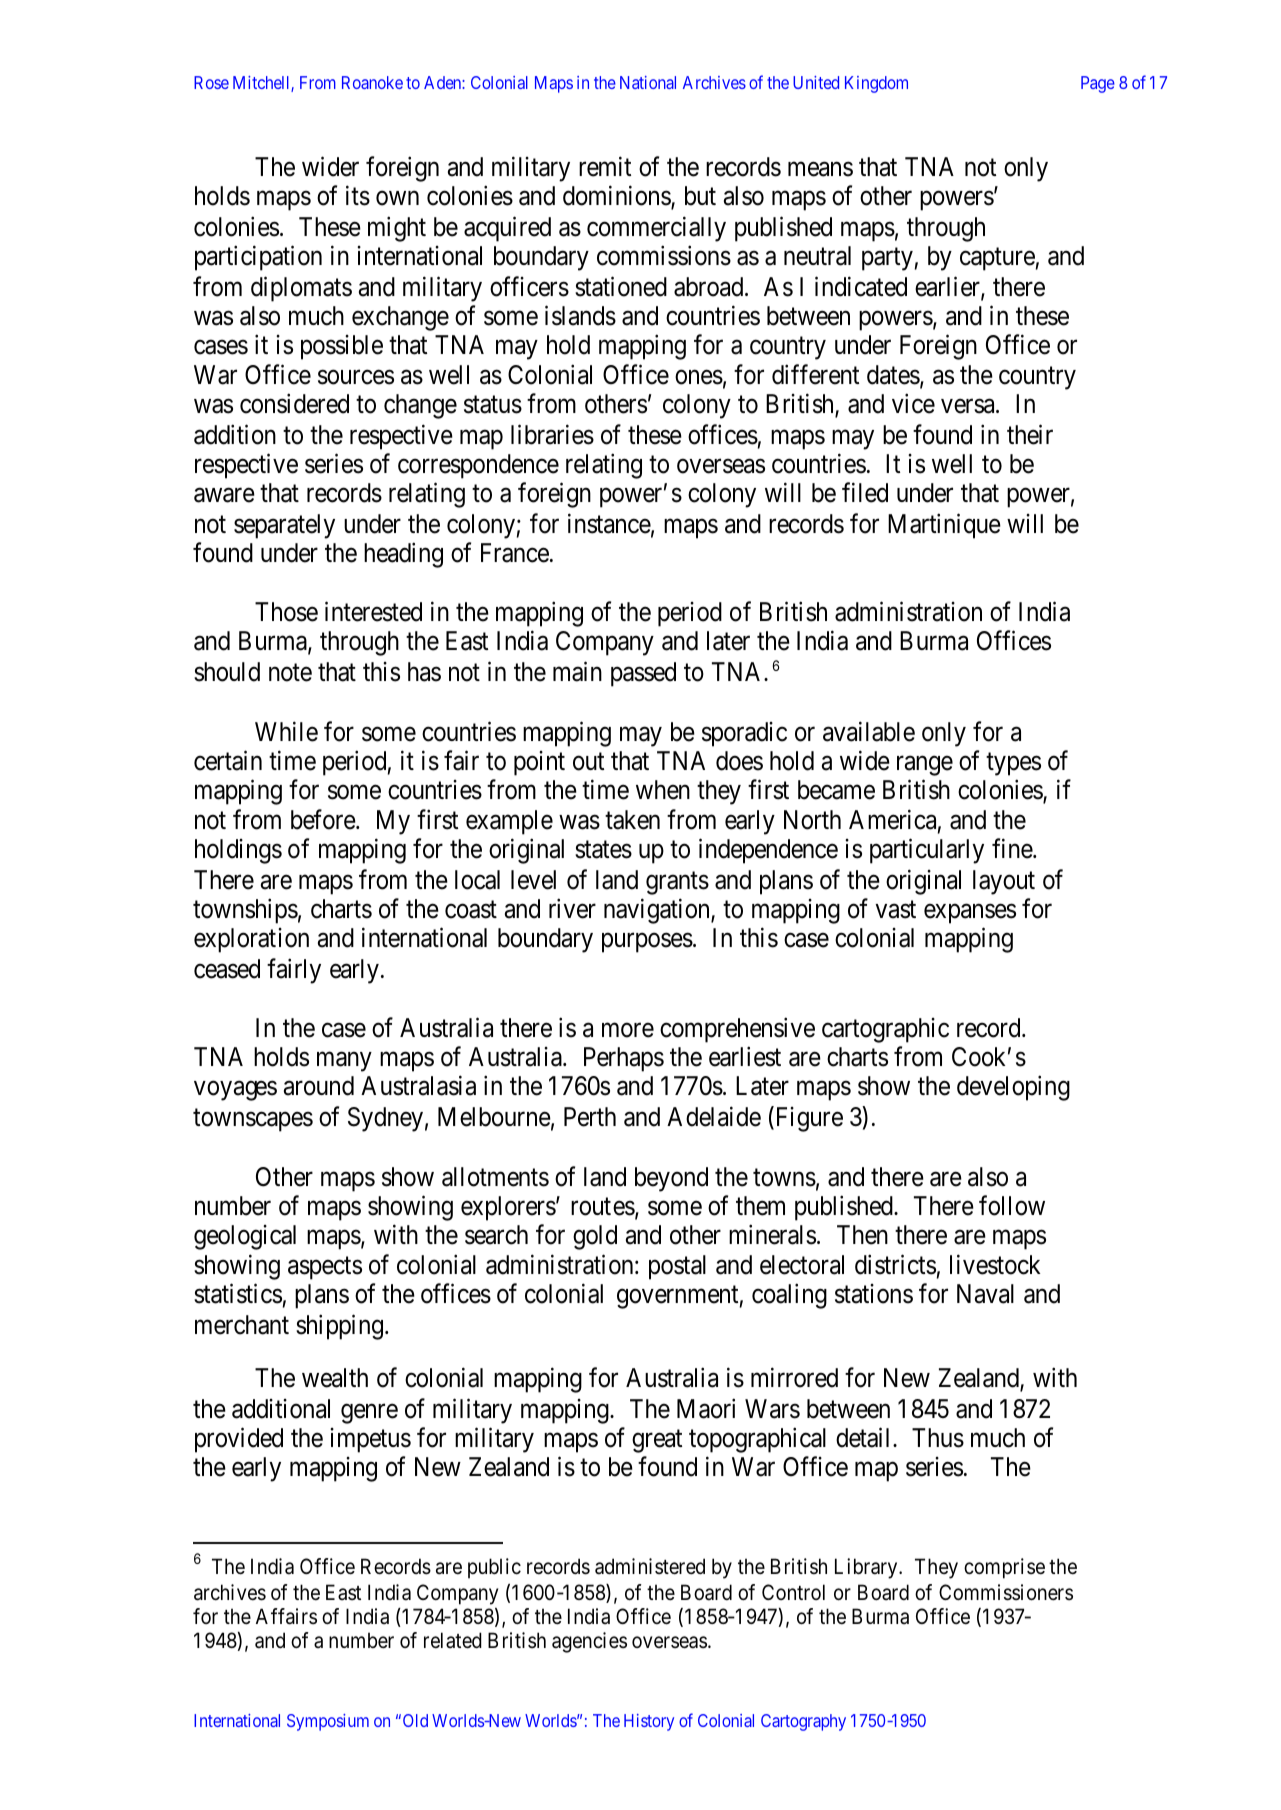 This screenshot has width=1281, height=1810. I want to click on layout, so click(1004, 882).
